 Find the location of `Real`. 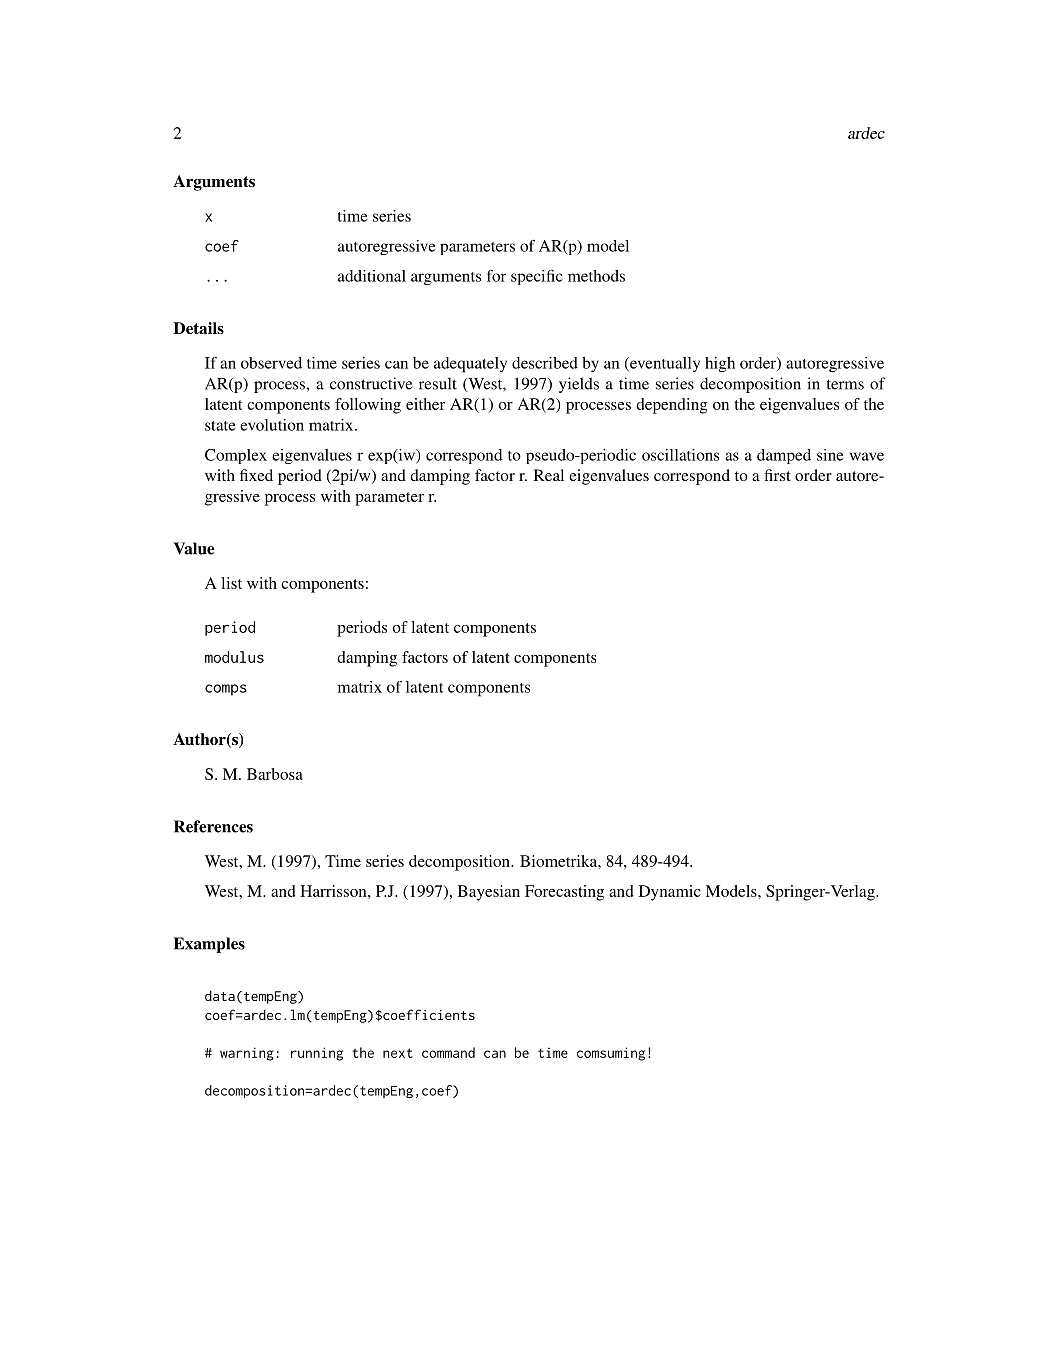

Real is located at coordinates (549, 475).
